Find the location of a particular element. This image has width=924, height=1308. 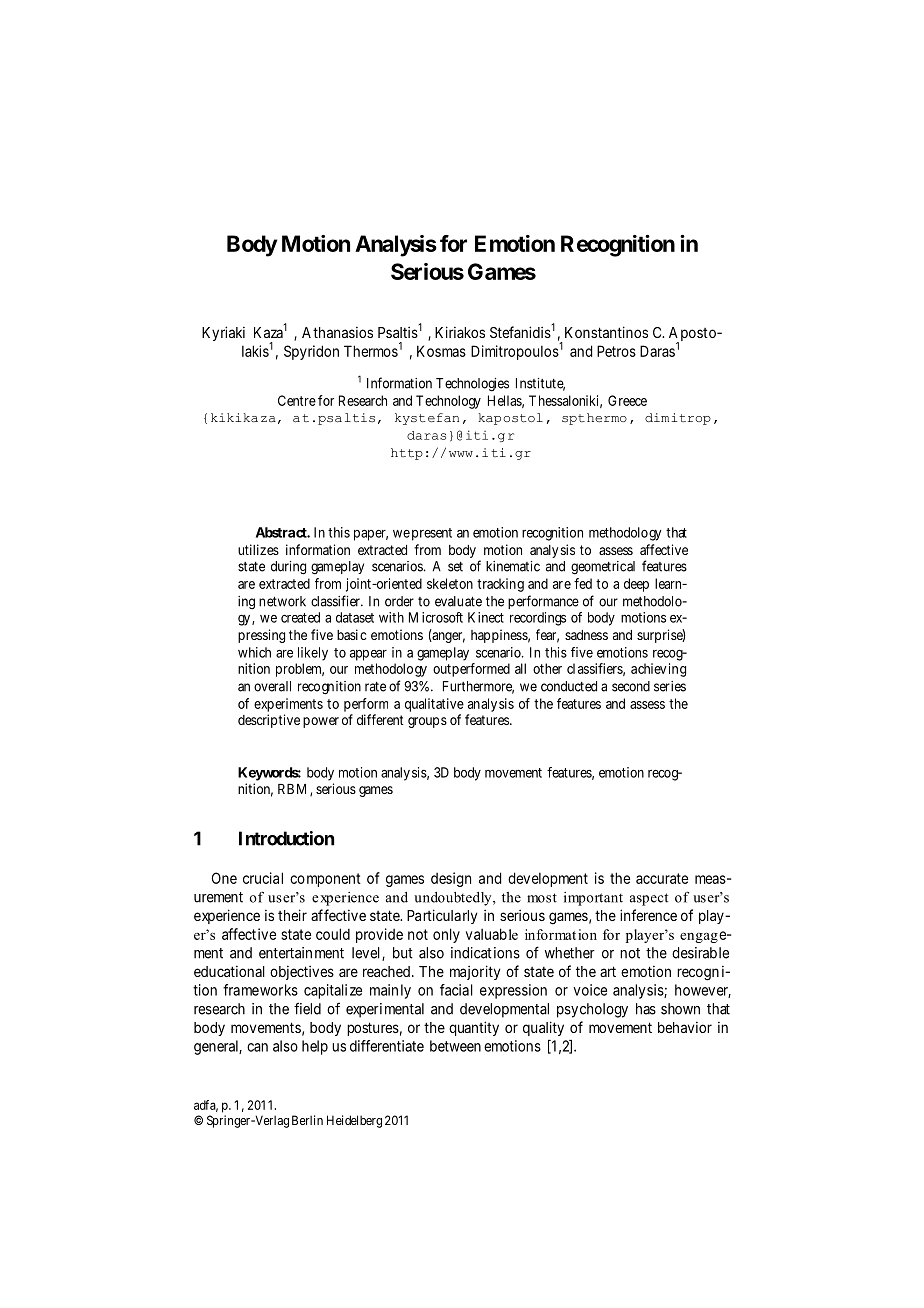

between is located at coordinates (455, 1046).
